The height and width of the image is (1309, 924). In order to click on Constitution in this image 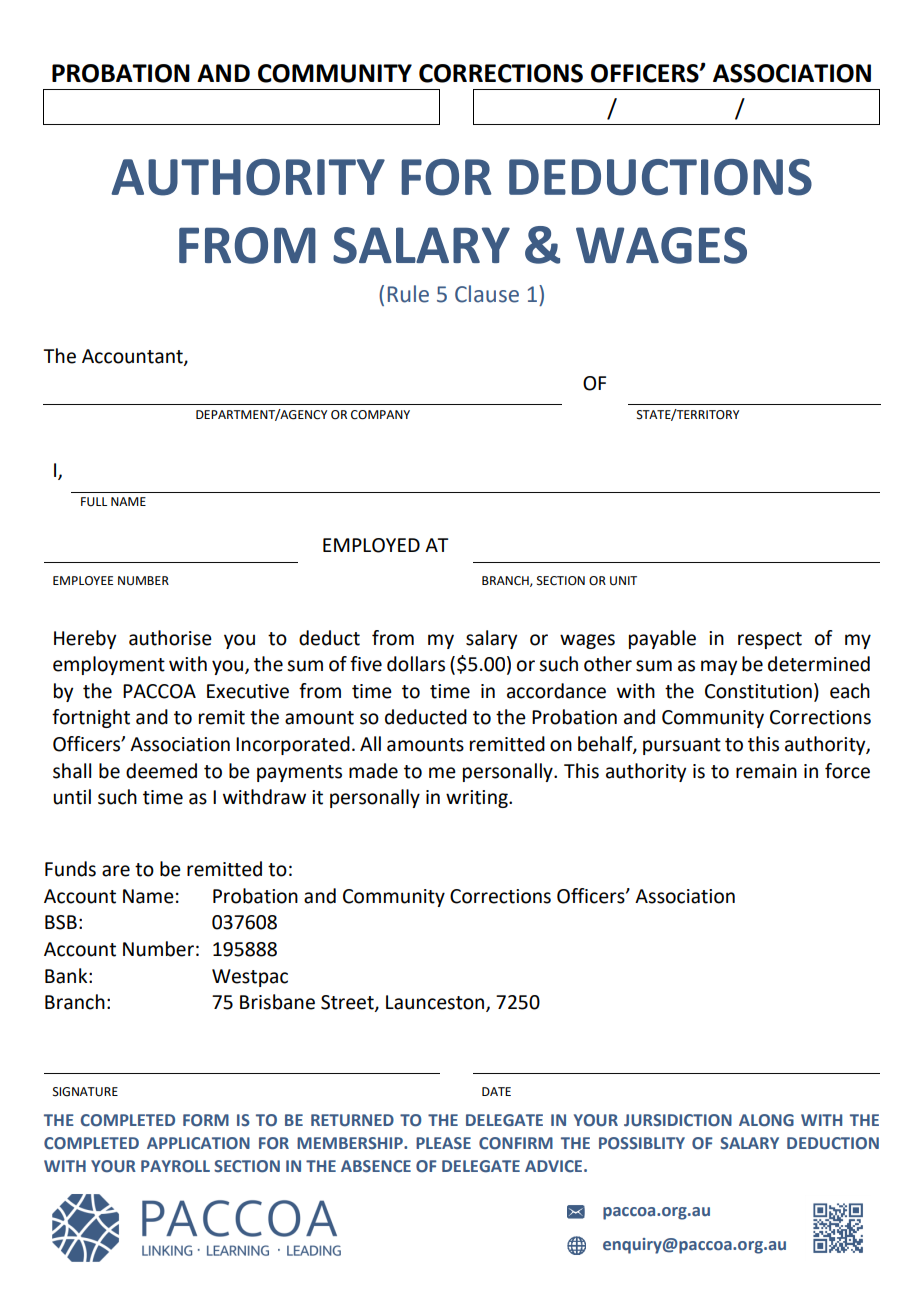, I will do `click(758, 691)`.
